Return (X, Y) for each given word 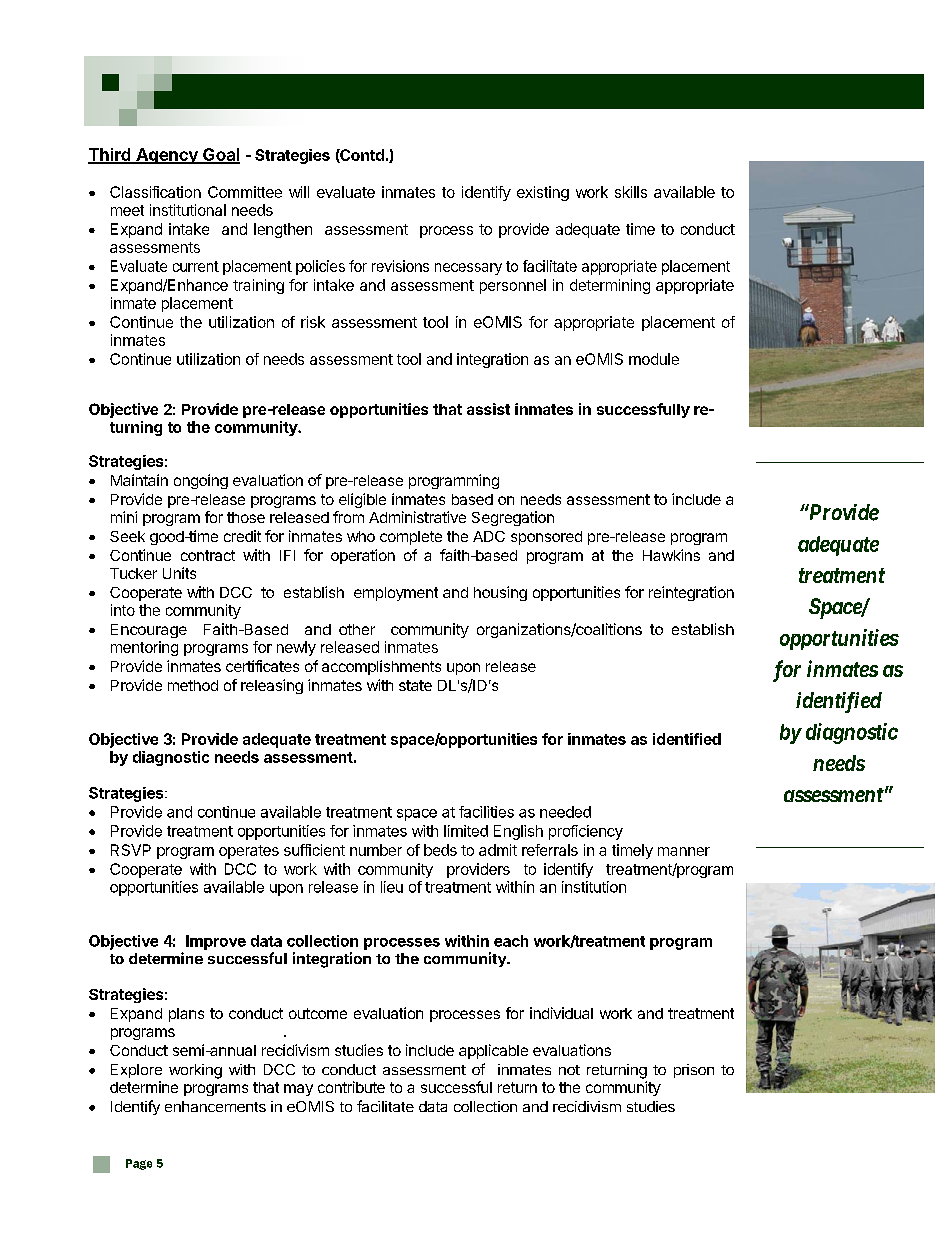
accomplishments (381, 667)
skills (631, 192)
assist (488, 409)
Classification (155, 192)
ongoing (201, 481)
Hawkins (671, 555)
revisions (400, 266)
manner (684, 851)
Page (139, 1164)
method (193, 685)
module (654, 359)
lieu (392, 887)
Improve (216, 942)
